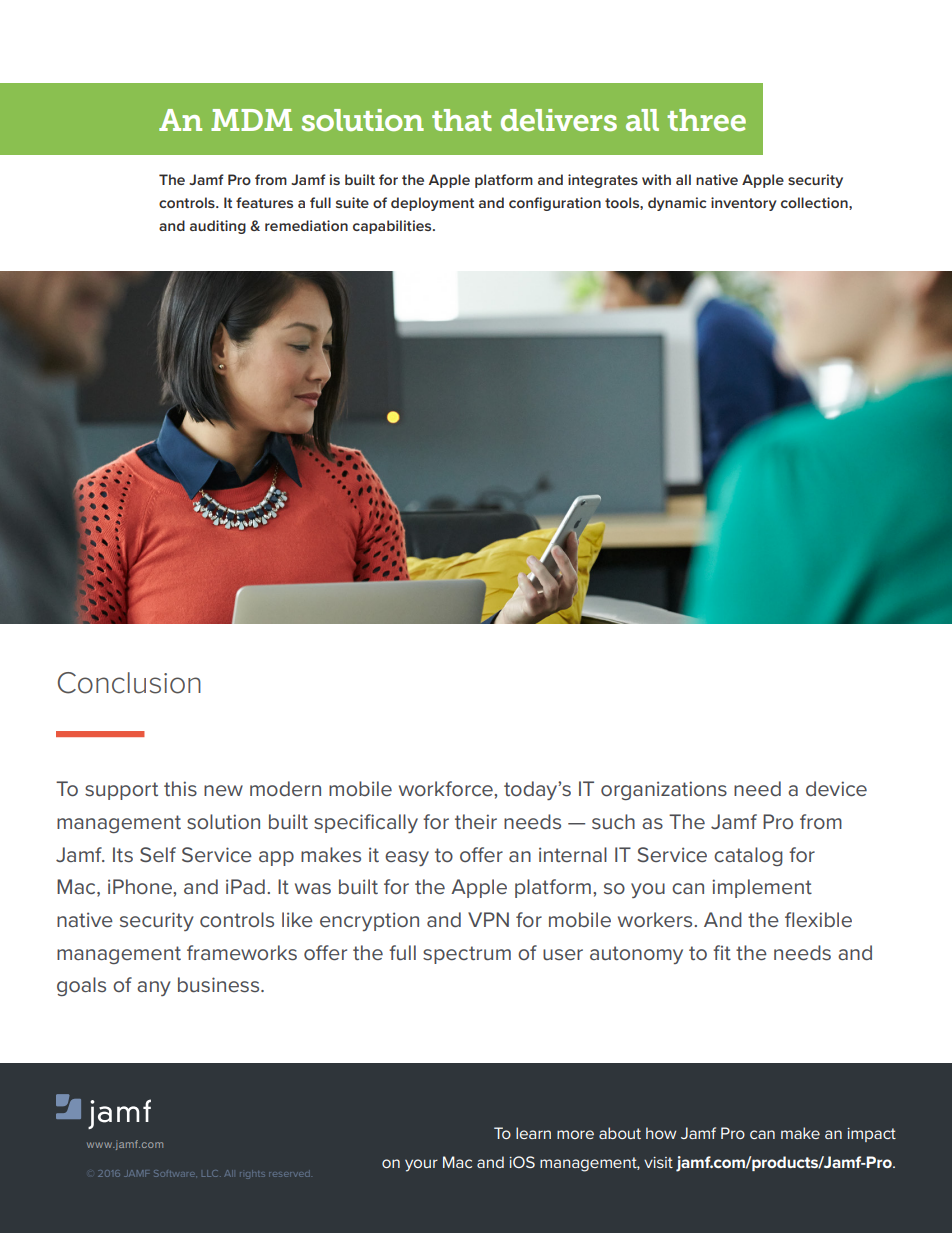 This page has height=1233, width=952. I want to click on three, so click(706, 120).
